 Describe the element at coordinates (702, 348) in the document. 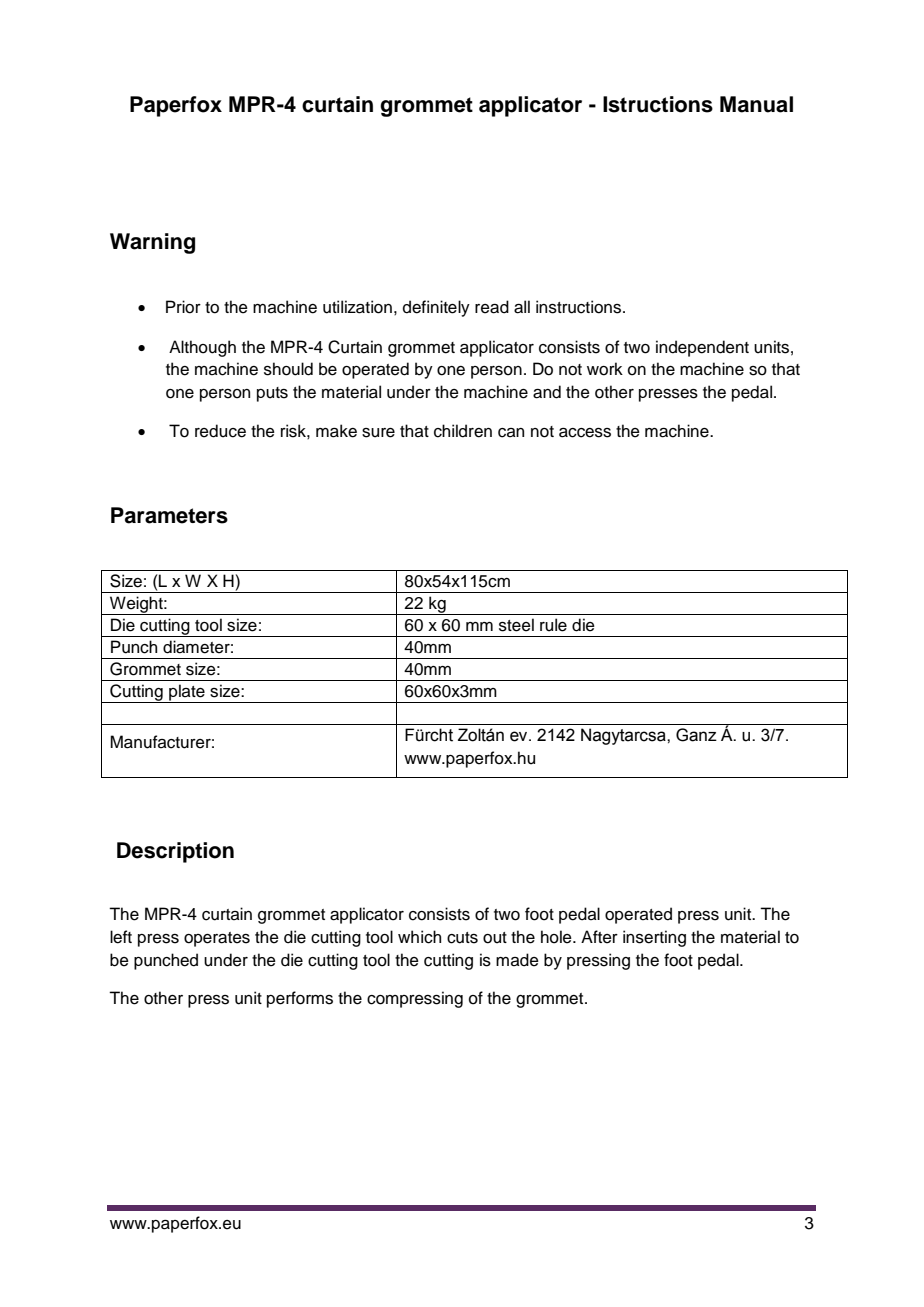

I see `independent` at that location.
